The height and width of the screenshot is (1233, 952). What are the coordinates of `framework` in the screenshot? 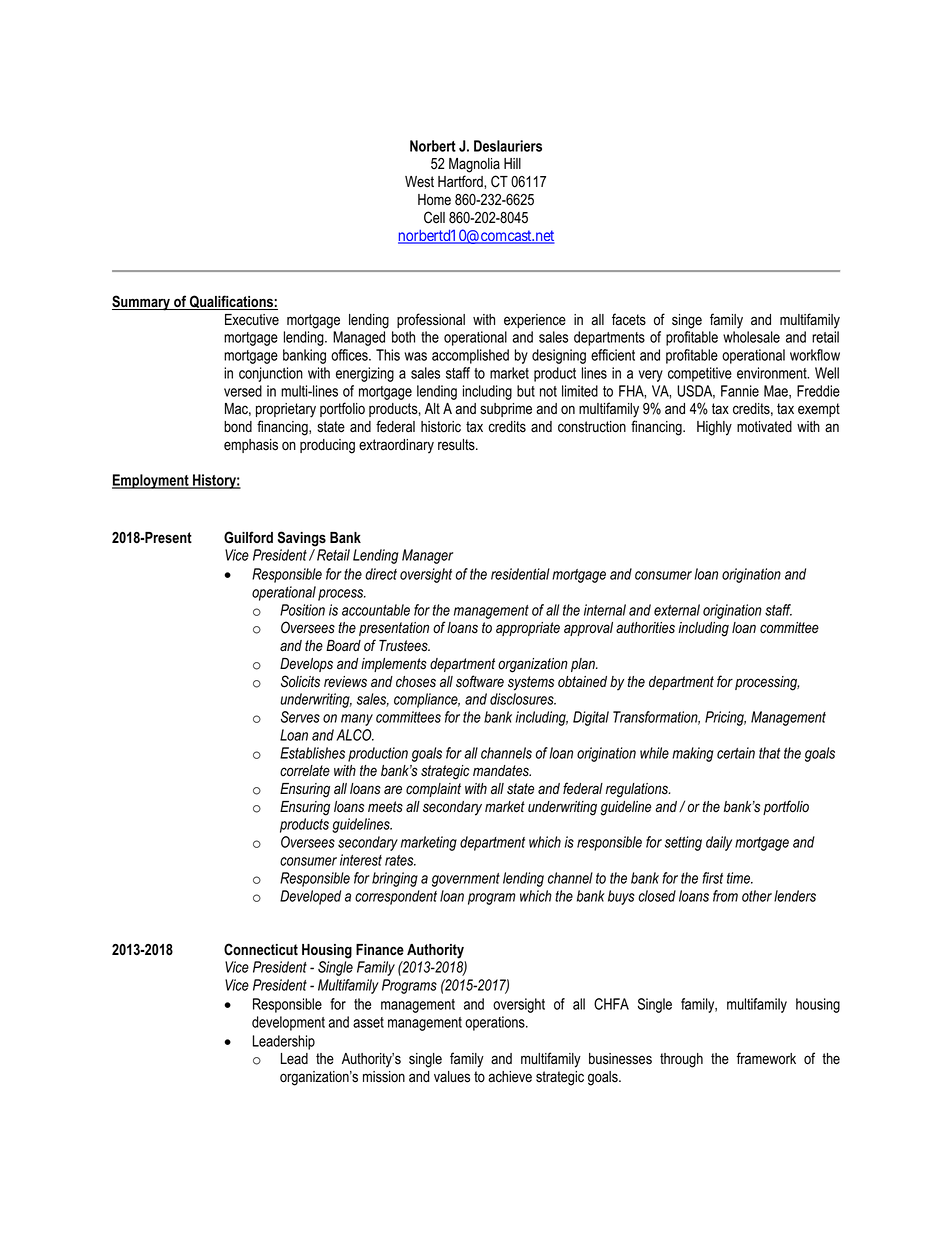 It's located at (766, 1058).
